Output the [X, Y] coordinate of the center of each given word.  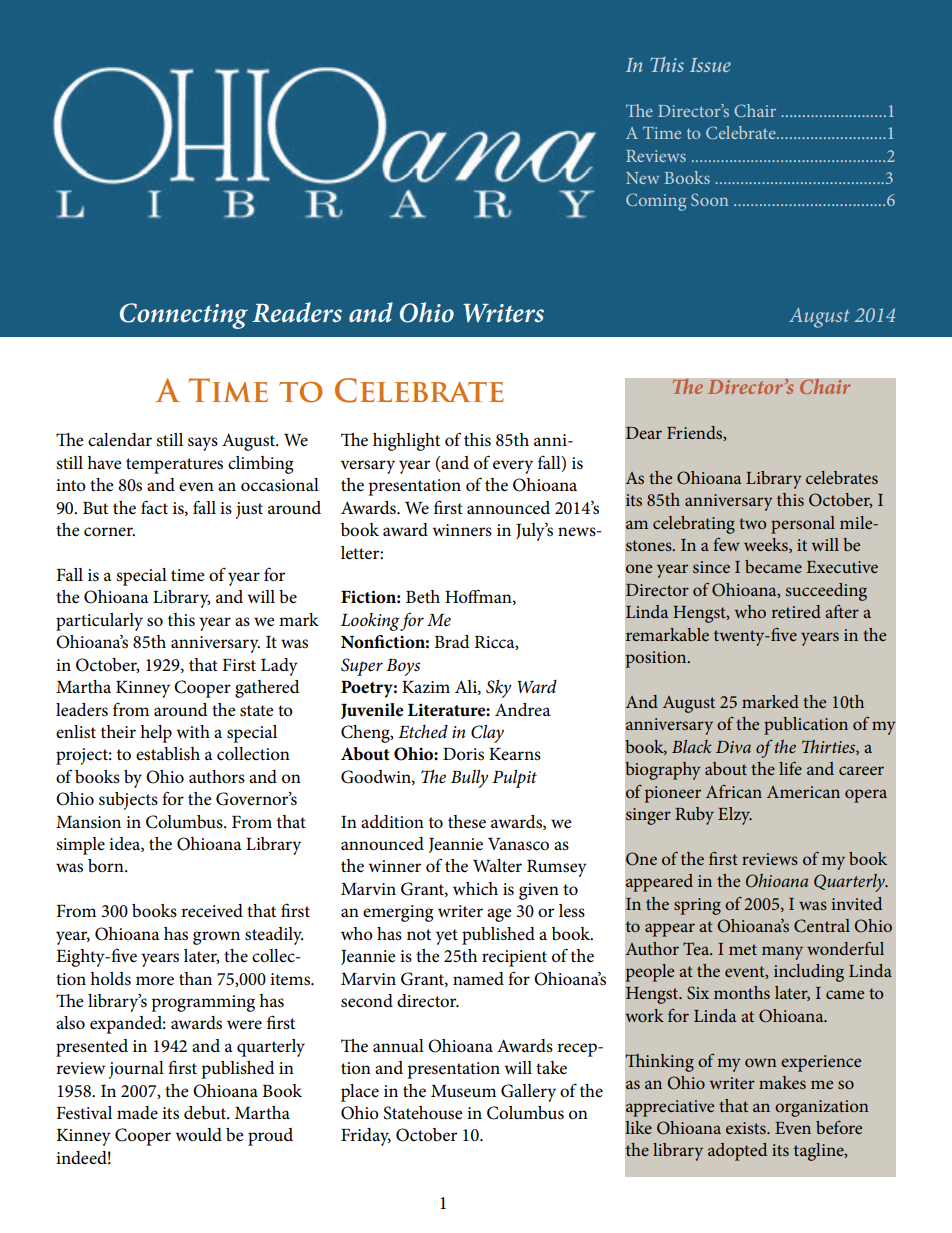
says [203, 444]
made [137, 1113]
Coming [656, 202]
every [513, 467]
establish [168, 754]
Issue [710, 65]
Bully [469, 779]
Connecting [184, 316]
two [752, 523]
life [790, 768]
